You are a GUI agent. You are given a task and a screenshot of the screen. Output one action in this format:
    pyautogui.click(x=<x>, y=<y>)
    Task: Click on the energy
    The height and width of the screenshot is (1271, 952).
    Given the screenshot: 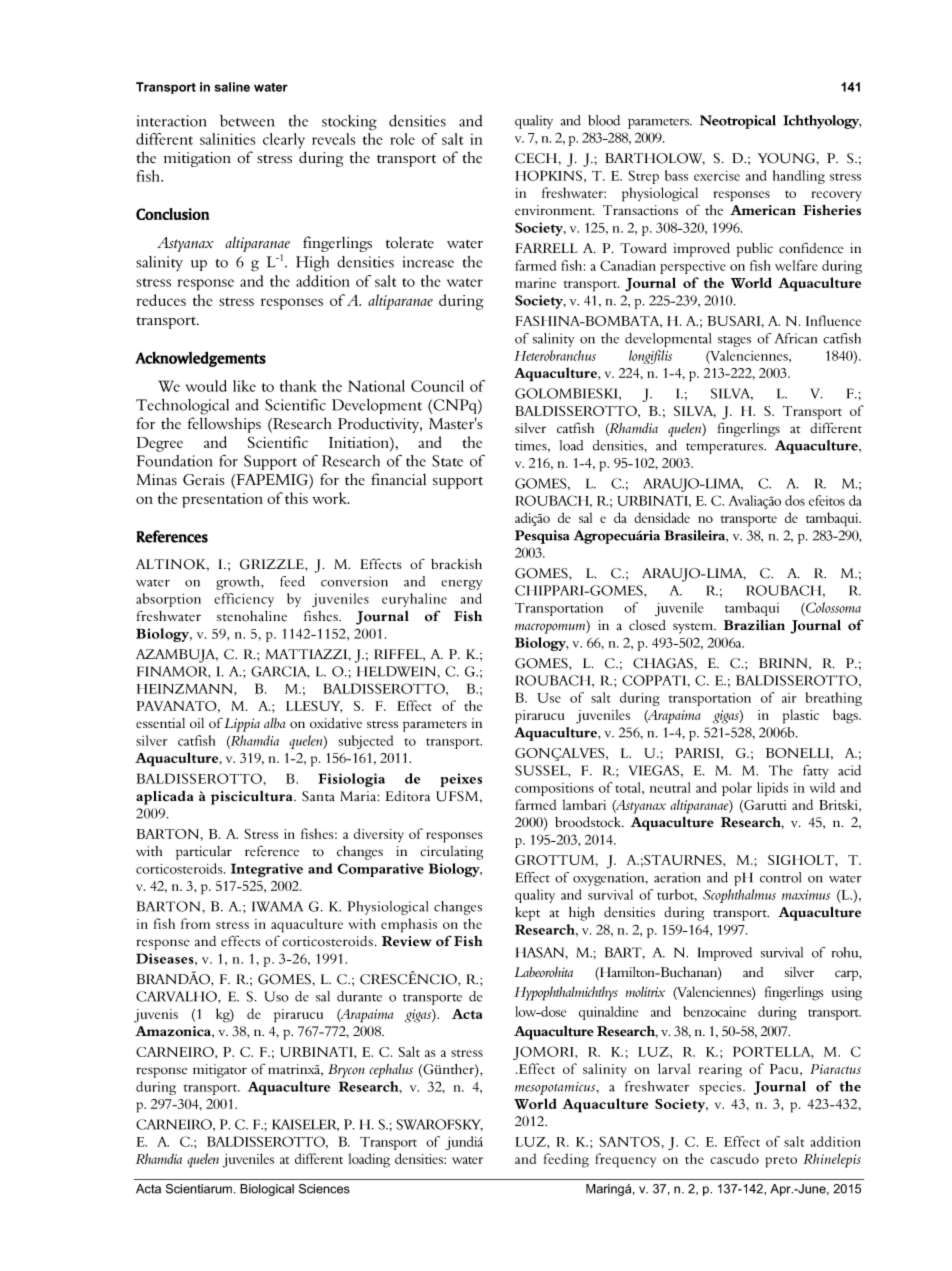 What is the action you would take?
    pyautogui.click(x=461, y=585)
